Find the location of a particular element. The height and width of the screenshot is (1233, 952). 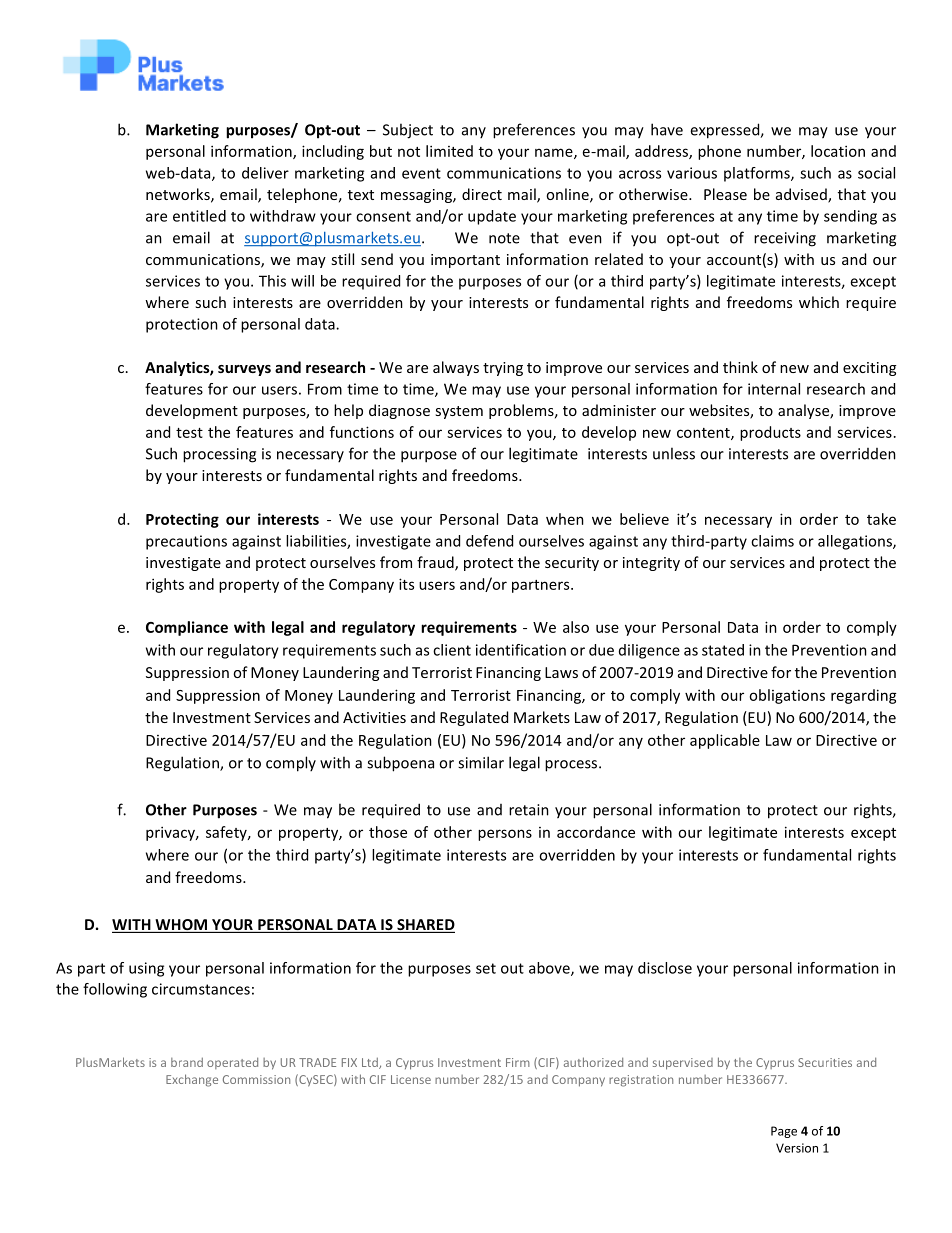

products is located at coordinates (770, 433).
